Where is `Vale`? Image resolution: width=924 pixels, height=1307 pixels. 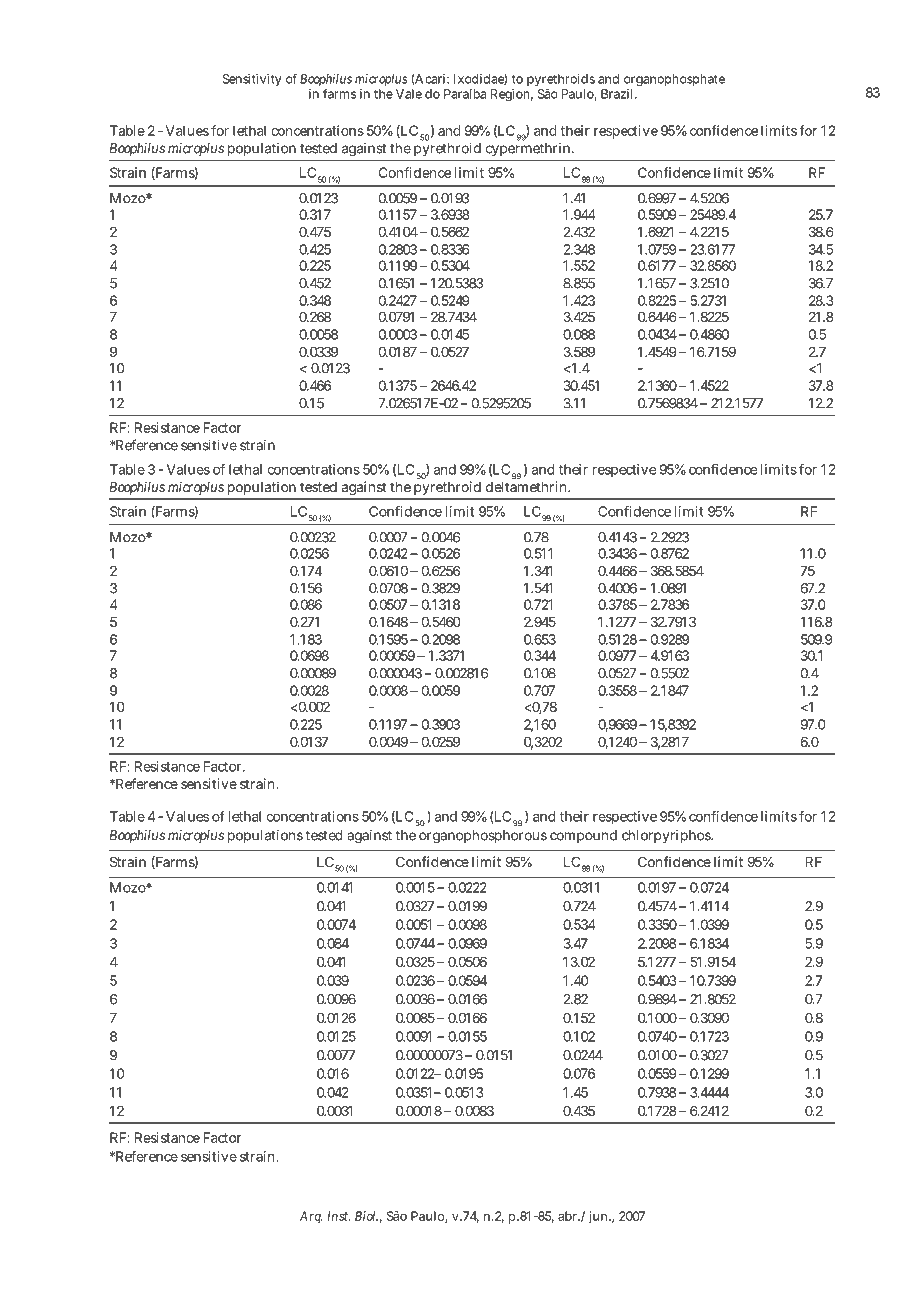
Vale is located at coordinates (409, 94).
